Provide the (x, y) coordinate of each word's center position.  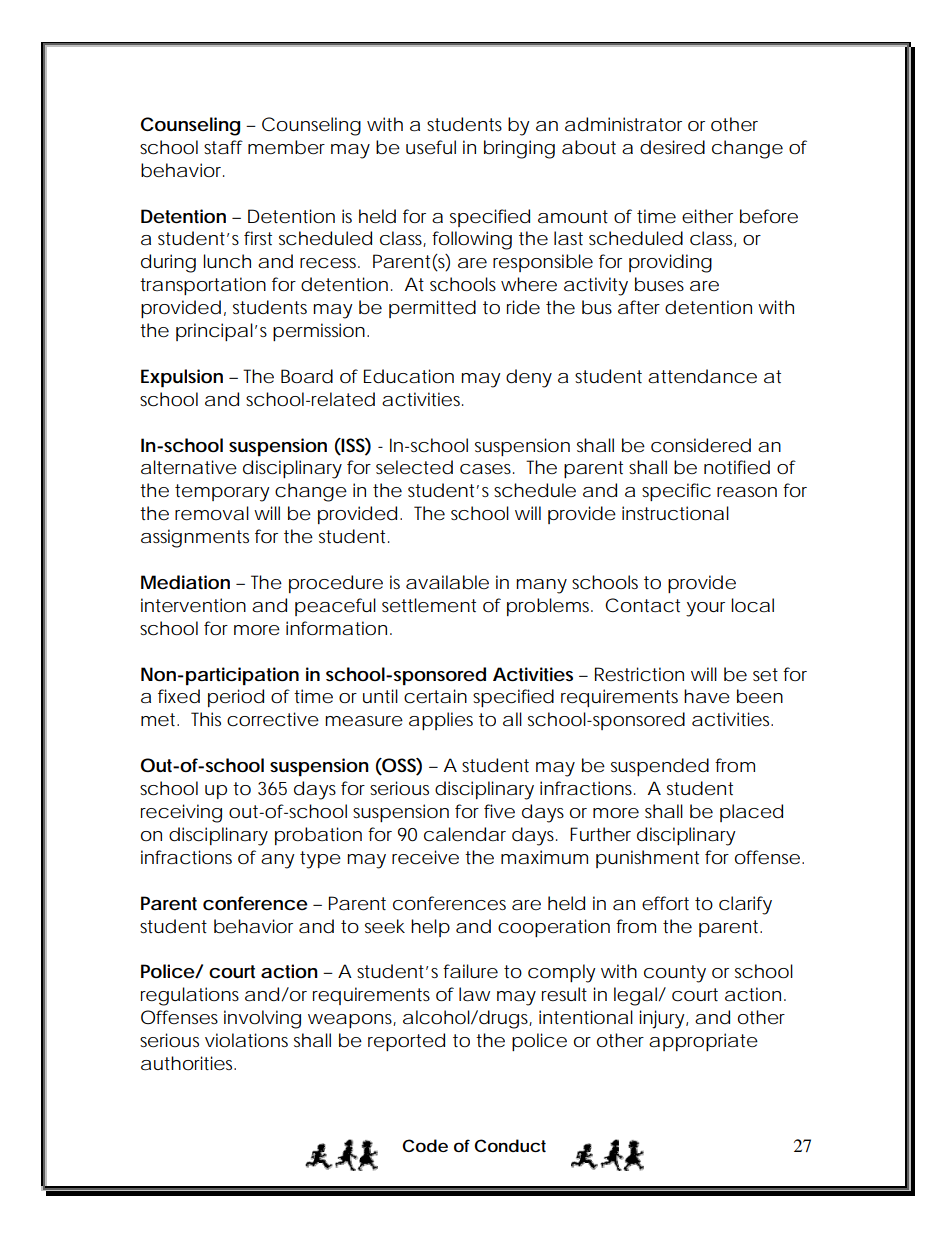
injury (662, 1019)
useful (431, 147)
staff (223, 147)
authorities (188, 1063)
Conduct (510, 1145)
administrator (623, 124)
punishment (647, 859)
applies (441, 721)
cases (487, 469)
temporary (222, 493)
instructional (675, 513)
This (206, 719)
